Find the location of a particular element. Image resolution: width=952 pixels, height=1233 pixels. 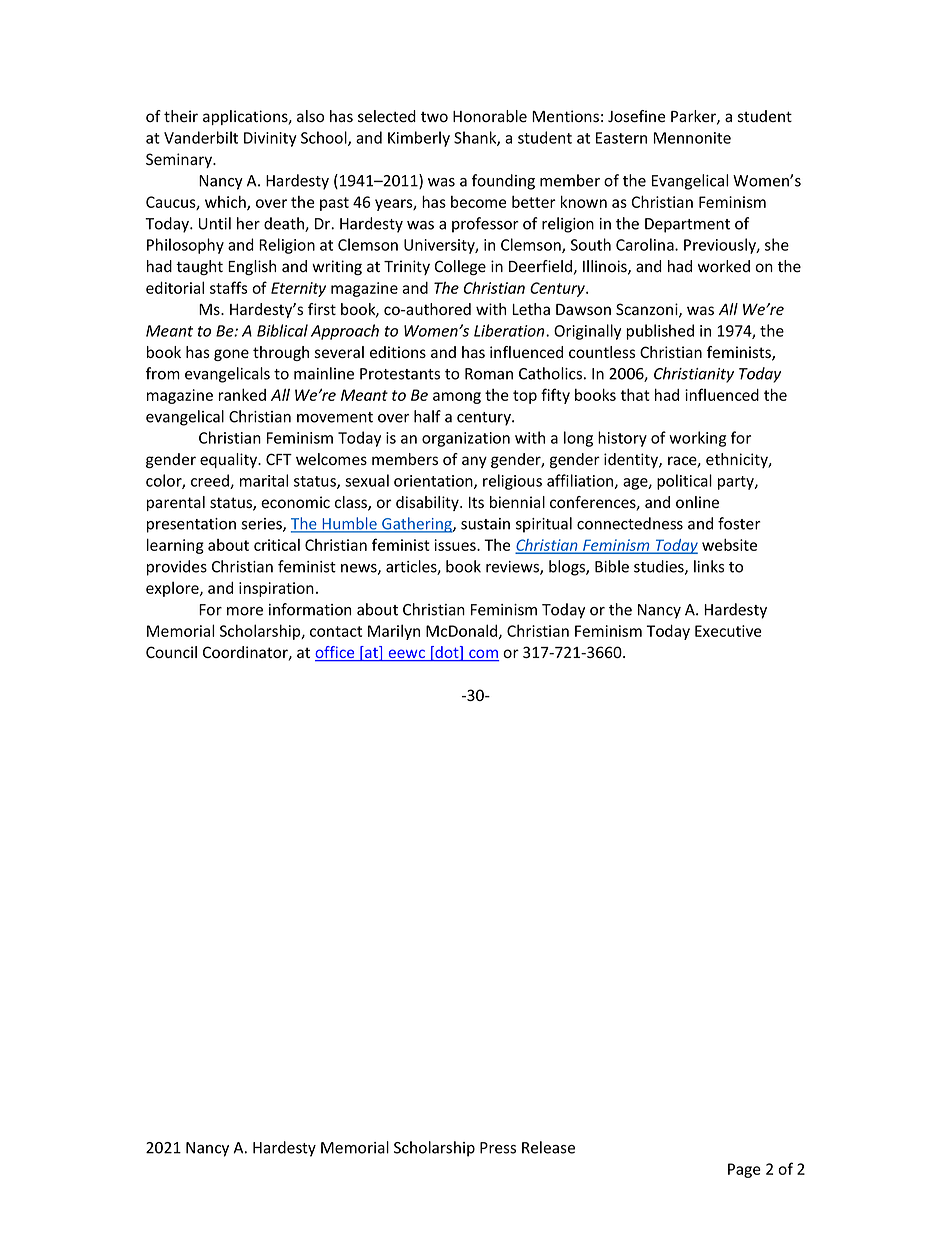

Vanderbilt is located at coordinates (201, 137).
